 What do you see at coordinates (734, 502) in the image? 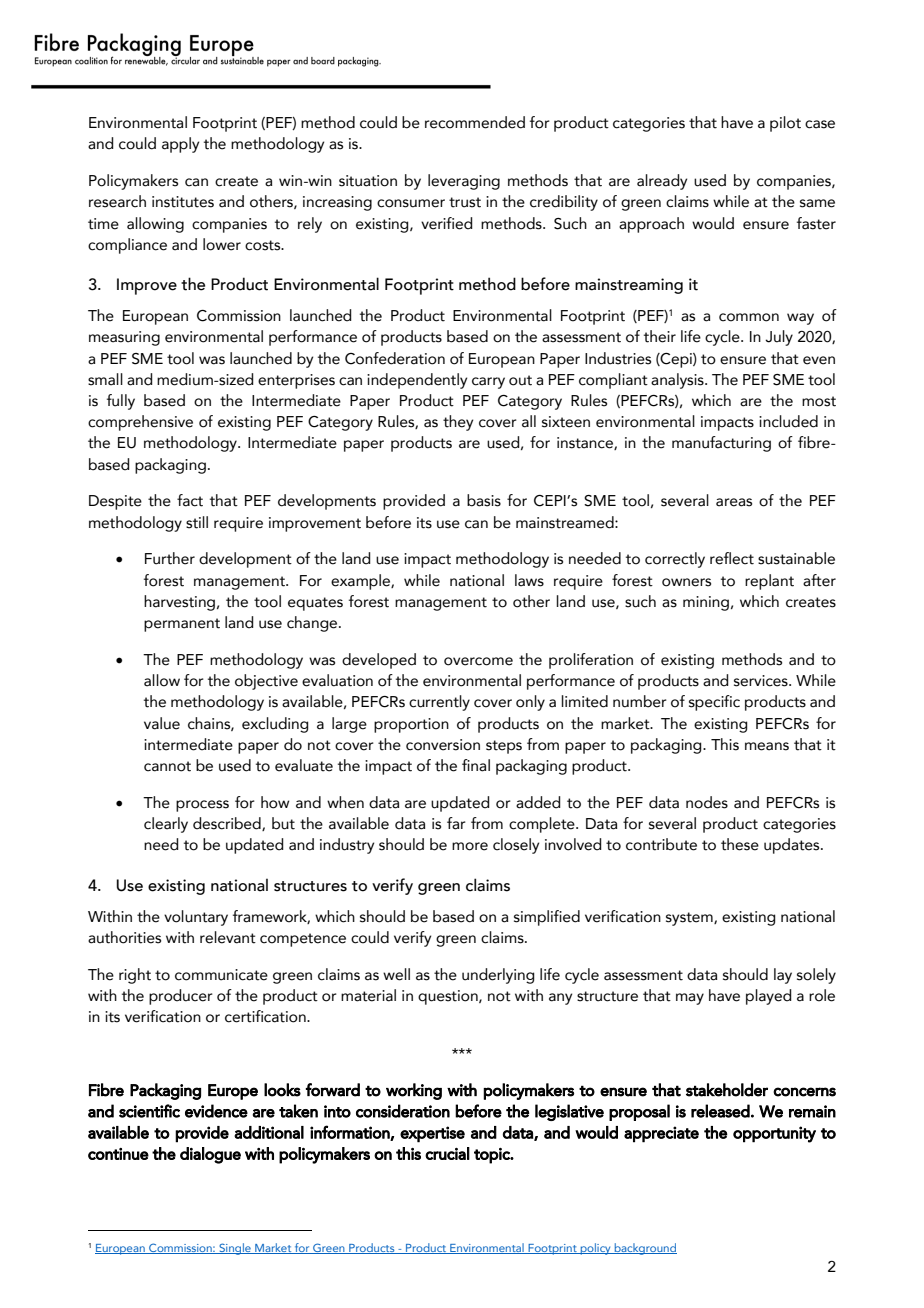
I see `areas` at bounding box center [734, 502].
